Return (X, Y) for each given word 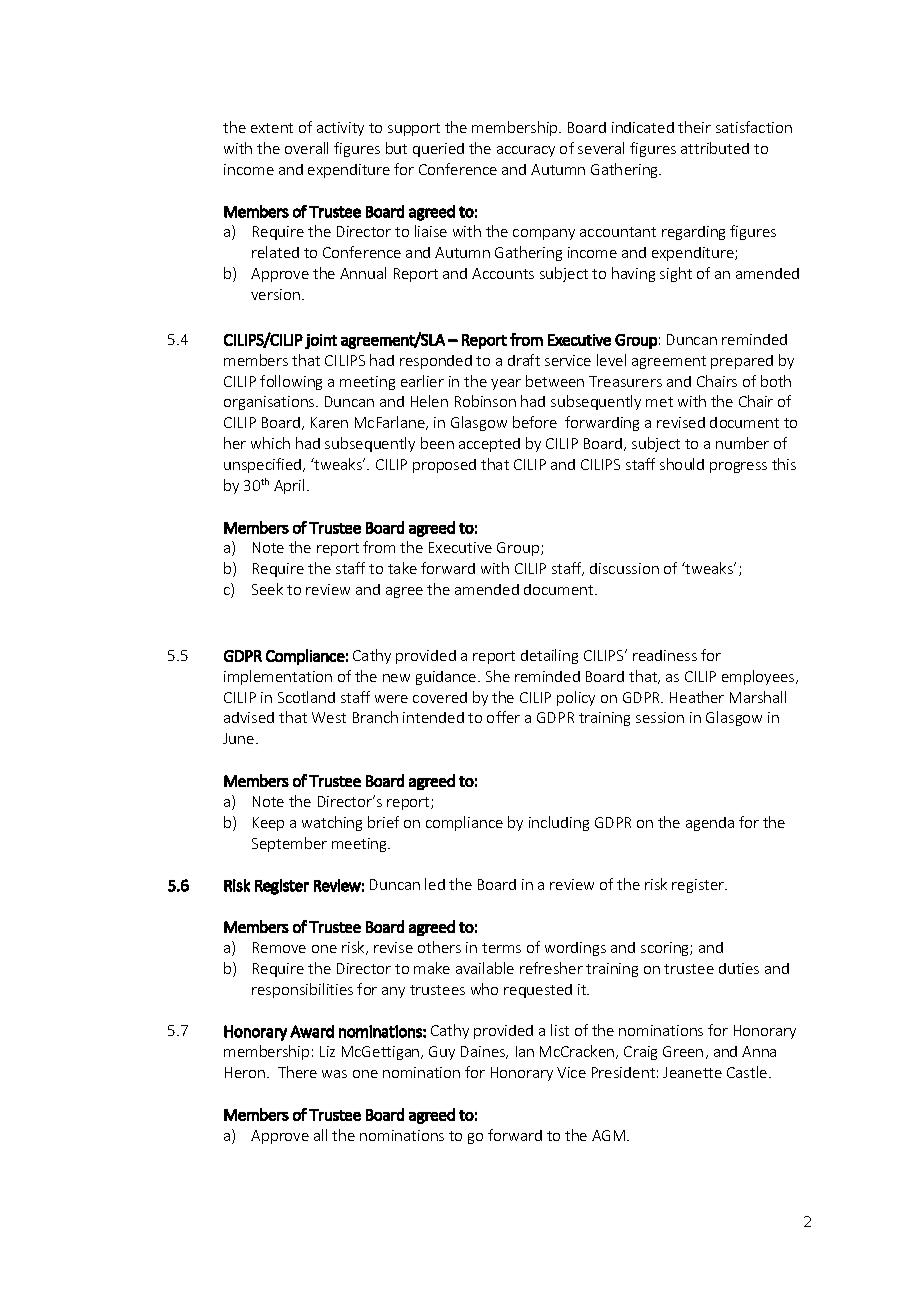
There (297, 1072)
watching (332, 823)
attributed (715, 148)
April (289, 486)
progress (738, 467)
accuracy (526, 151)
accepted (489, 445)
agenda (710, 824)
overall (306, 148)
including (559, 823)
